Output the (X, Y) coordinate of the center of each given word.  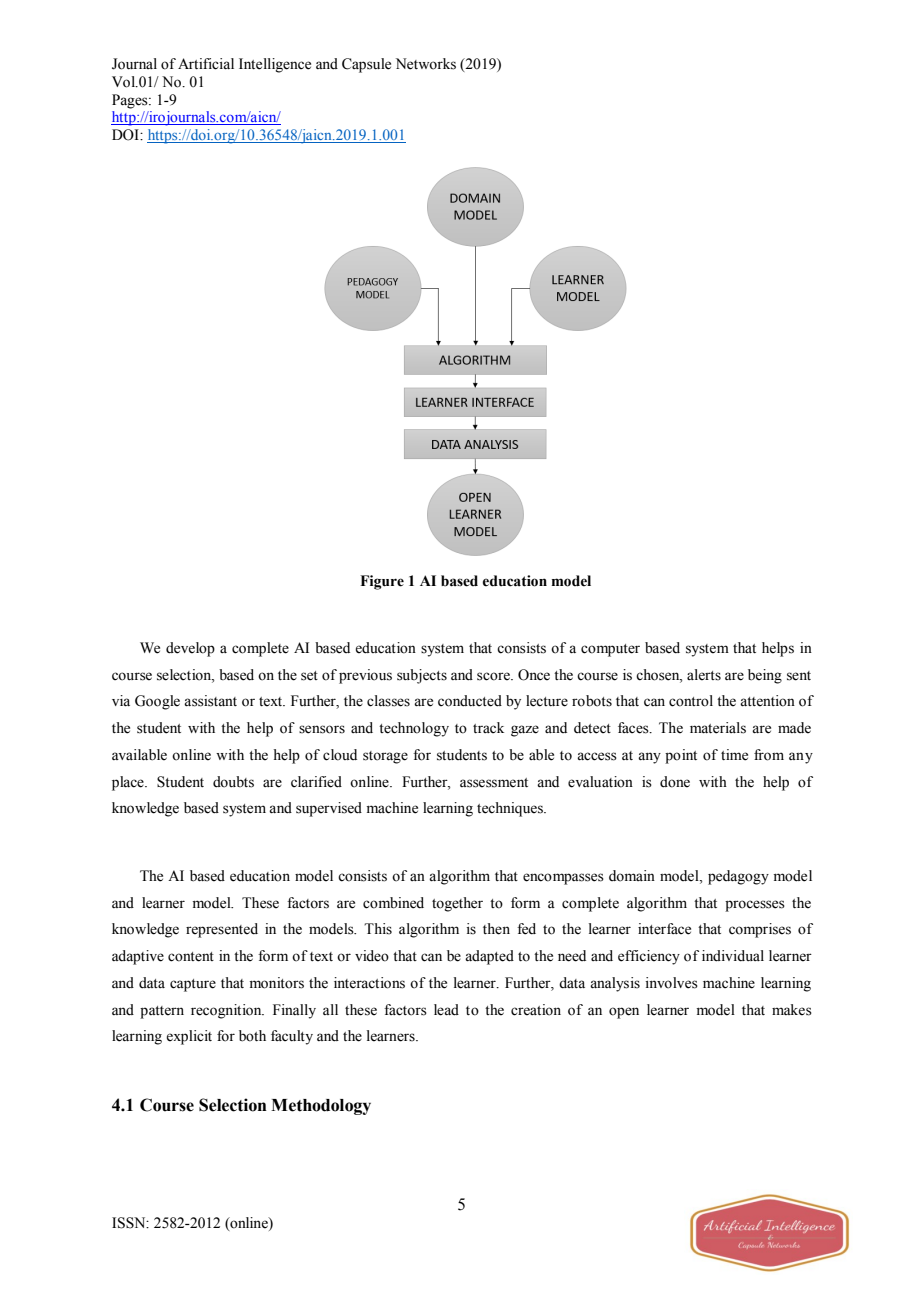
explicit (189, 1037)
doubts (233, 782)
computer (610, 650)
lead (446, 1010)
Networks (426, 64)
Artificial (206, 64)
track (488, 727)
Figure (382, 582)
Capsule (366, 65)
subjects (422, 676)
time (734, 755)
